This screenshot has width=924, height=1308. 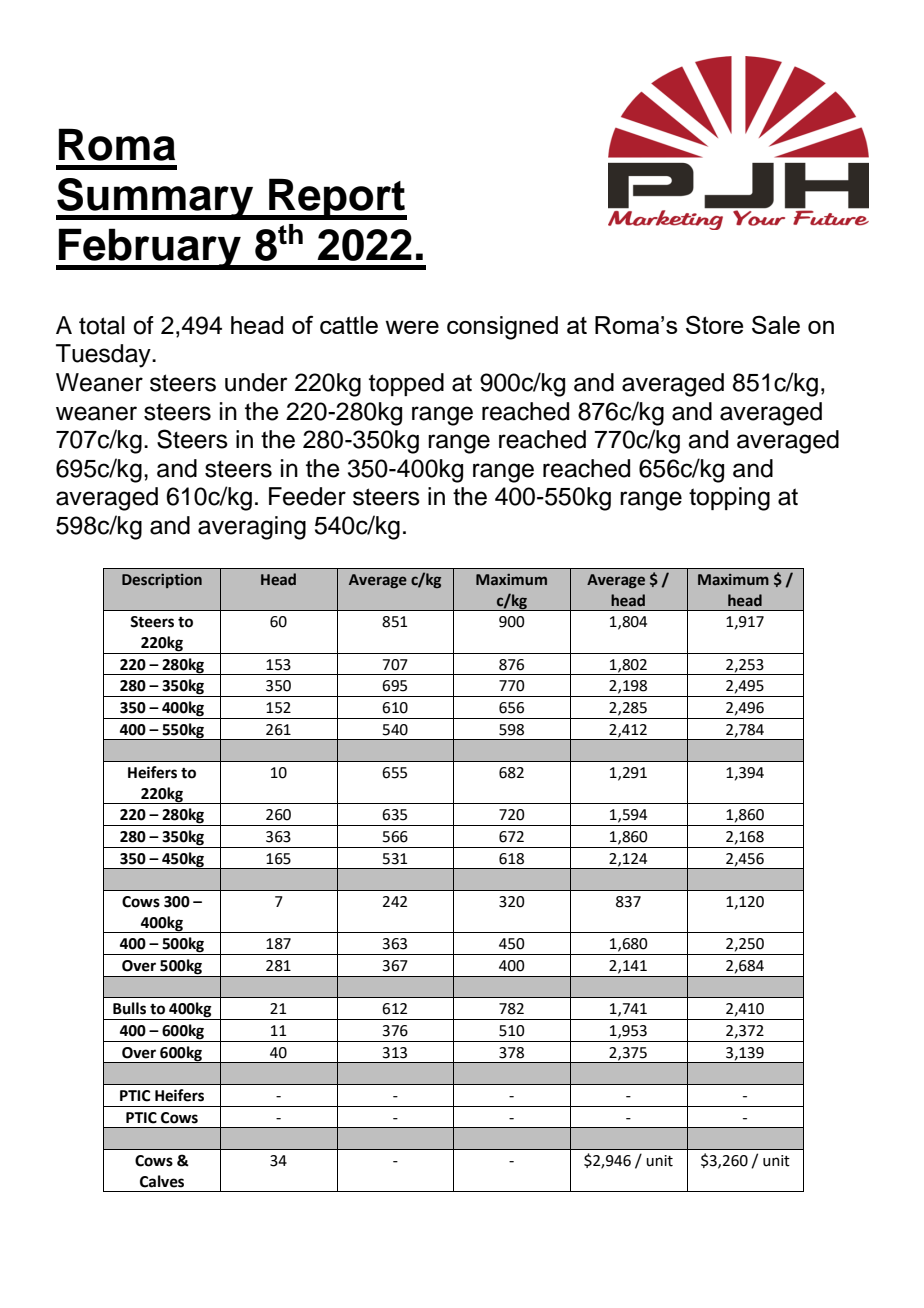 What do you see at coordinates (162, 1181) in the screenshot?
I see `Calves` at bounding box center [162, 1181].
